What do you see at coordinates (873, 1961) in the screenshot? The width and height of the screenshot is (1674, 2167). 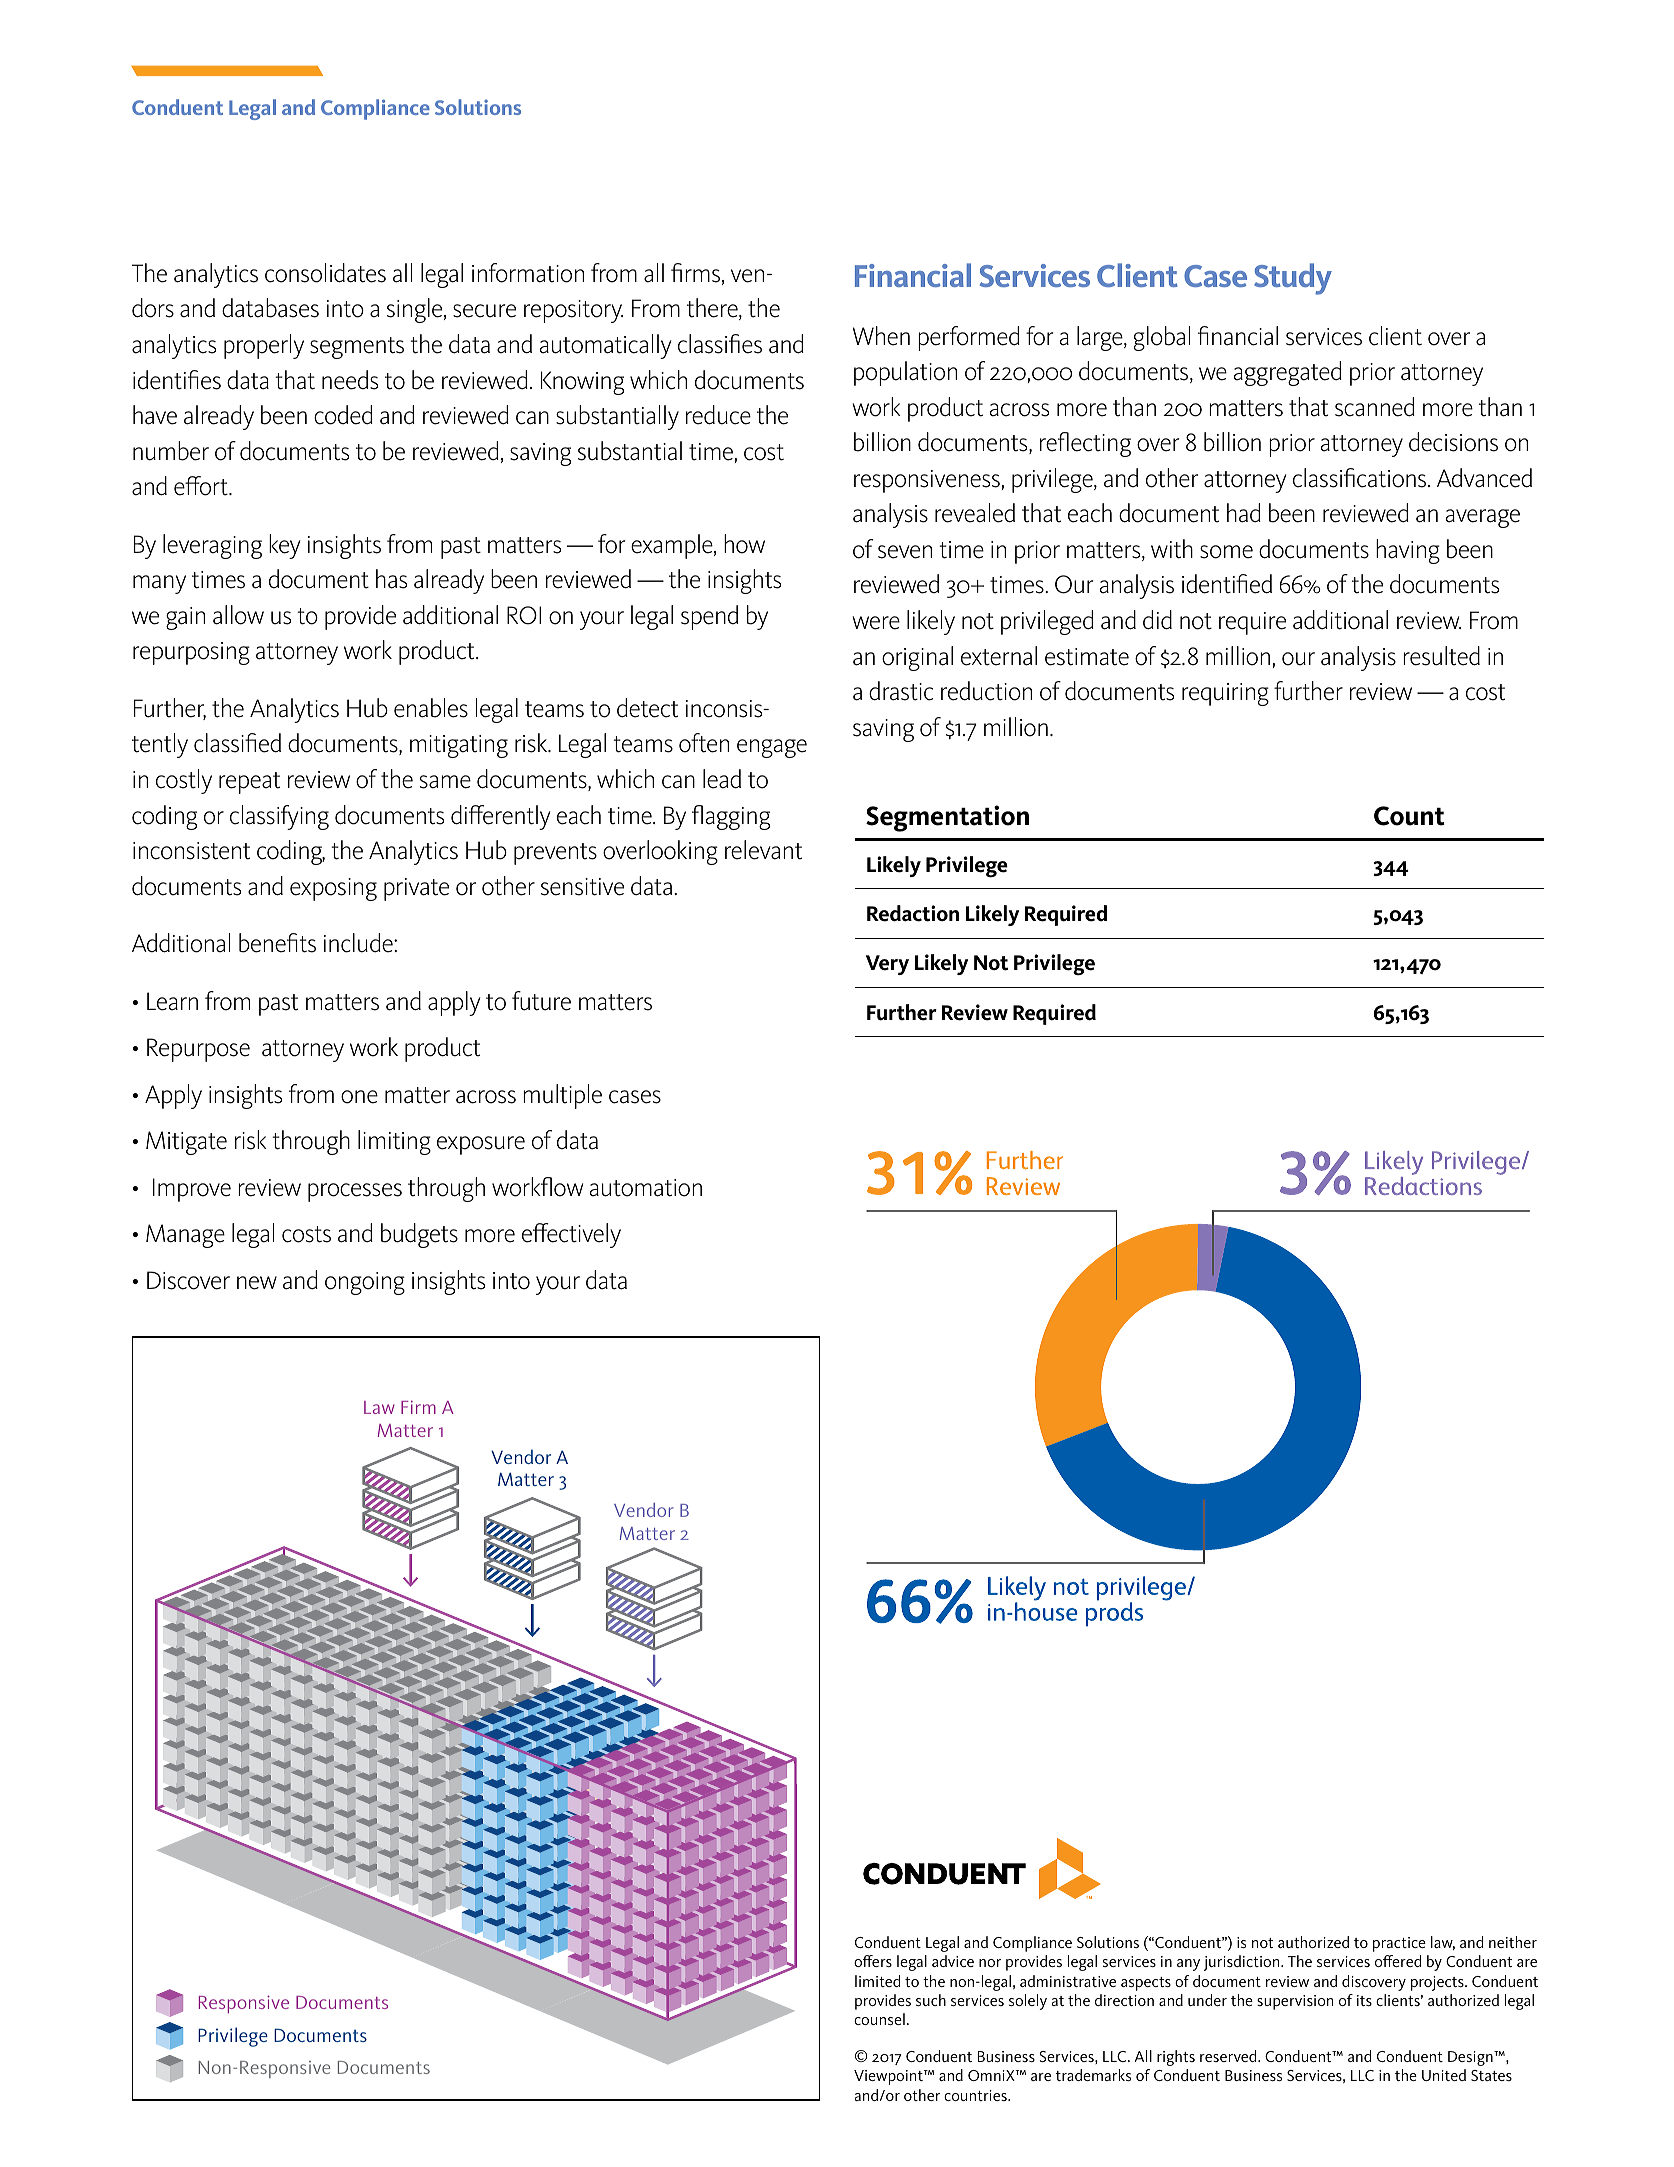 I see `offers` at bounding box center [873, 1961].
